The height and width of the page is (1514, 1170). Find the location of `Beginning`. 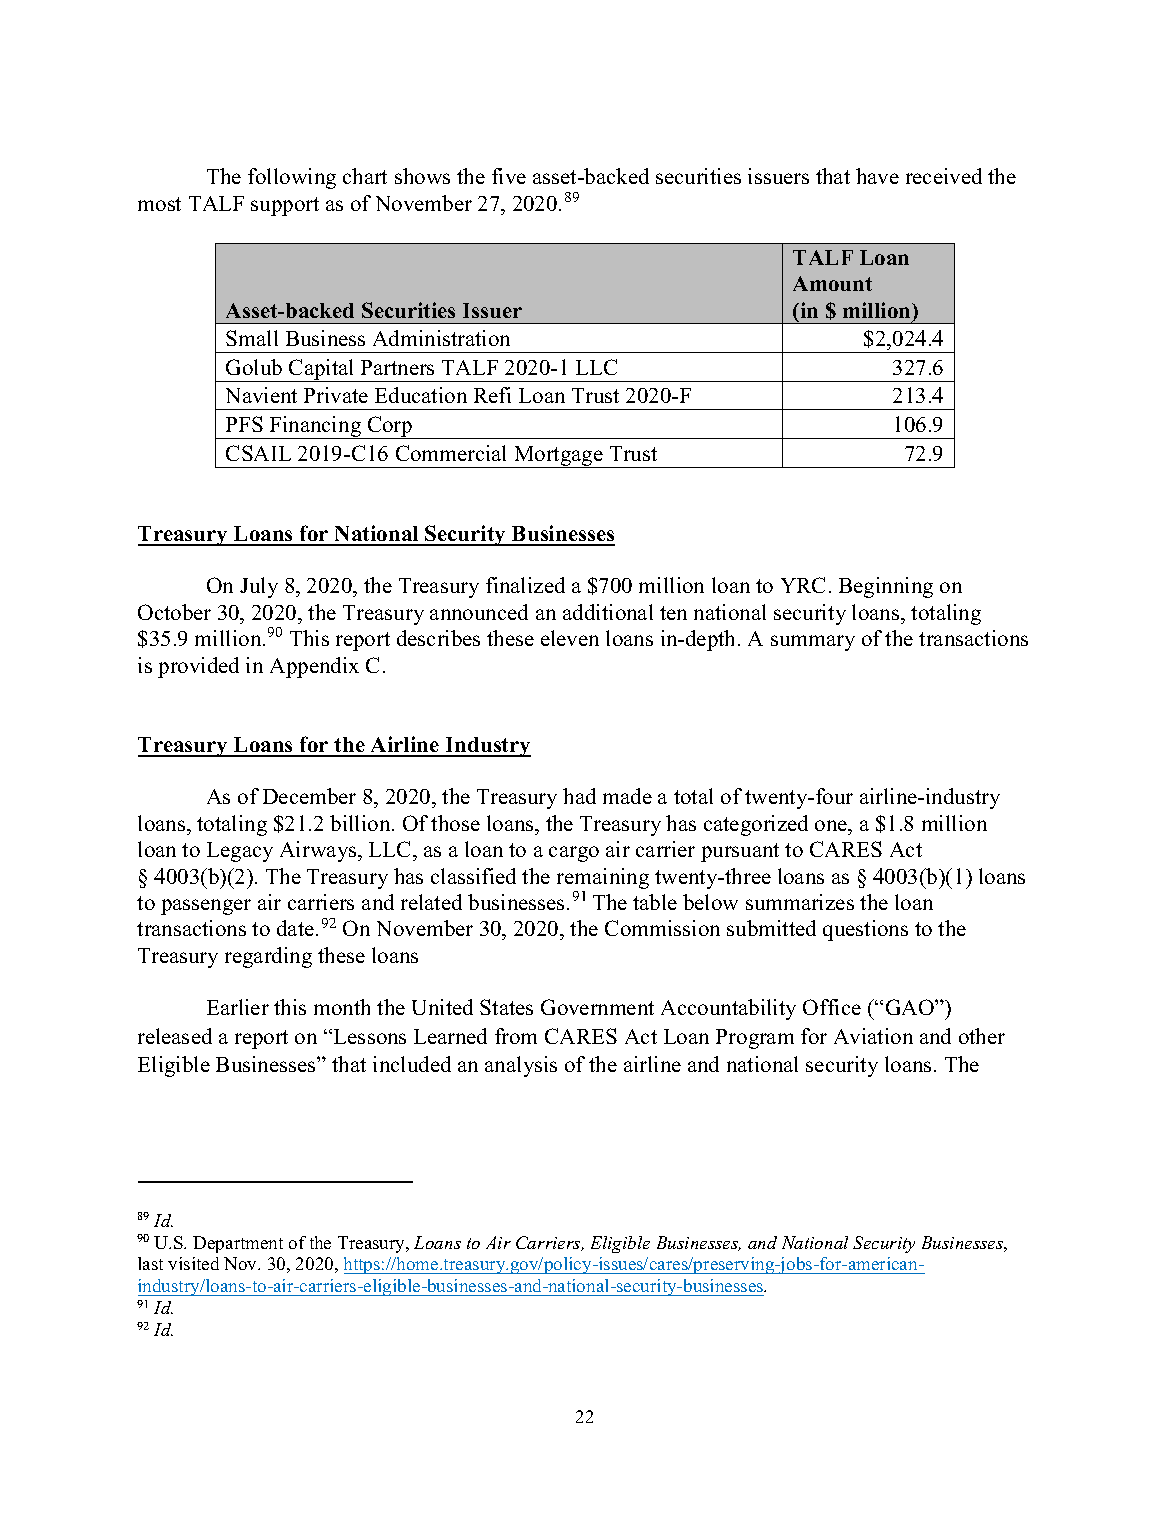

Beginning is located at coordinates (886, 587).
